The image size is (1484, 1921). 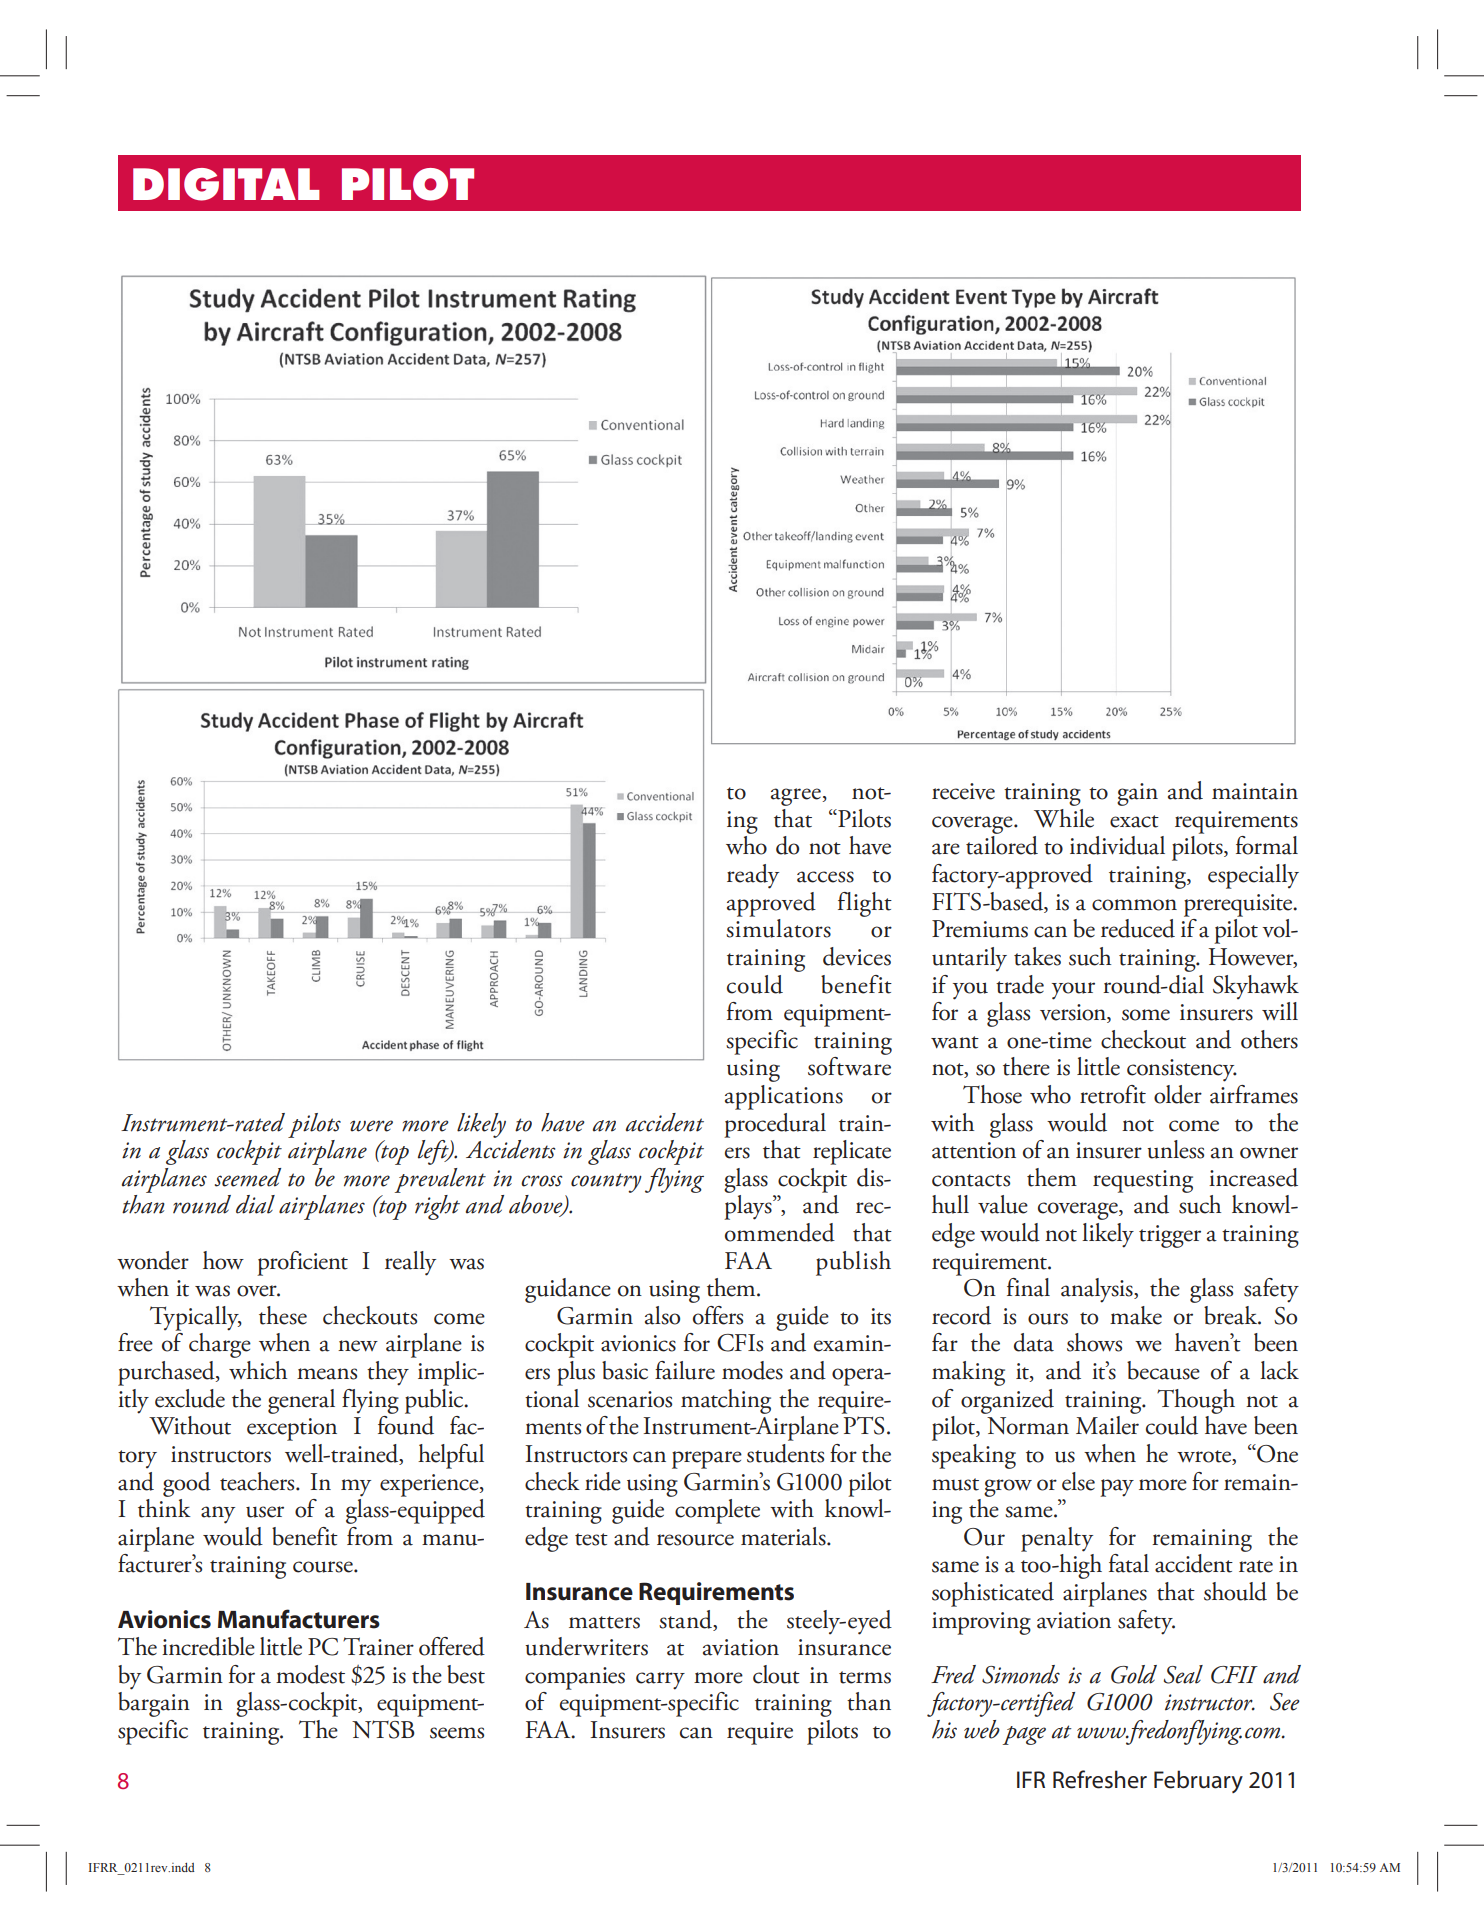 What do you see at coordinates (796, 797) in the page?
I see `agree` at bounding box center [796, 797].
